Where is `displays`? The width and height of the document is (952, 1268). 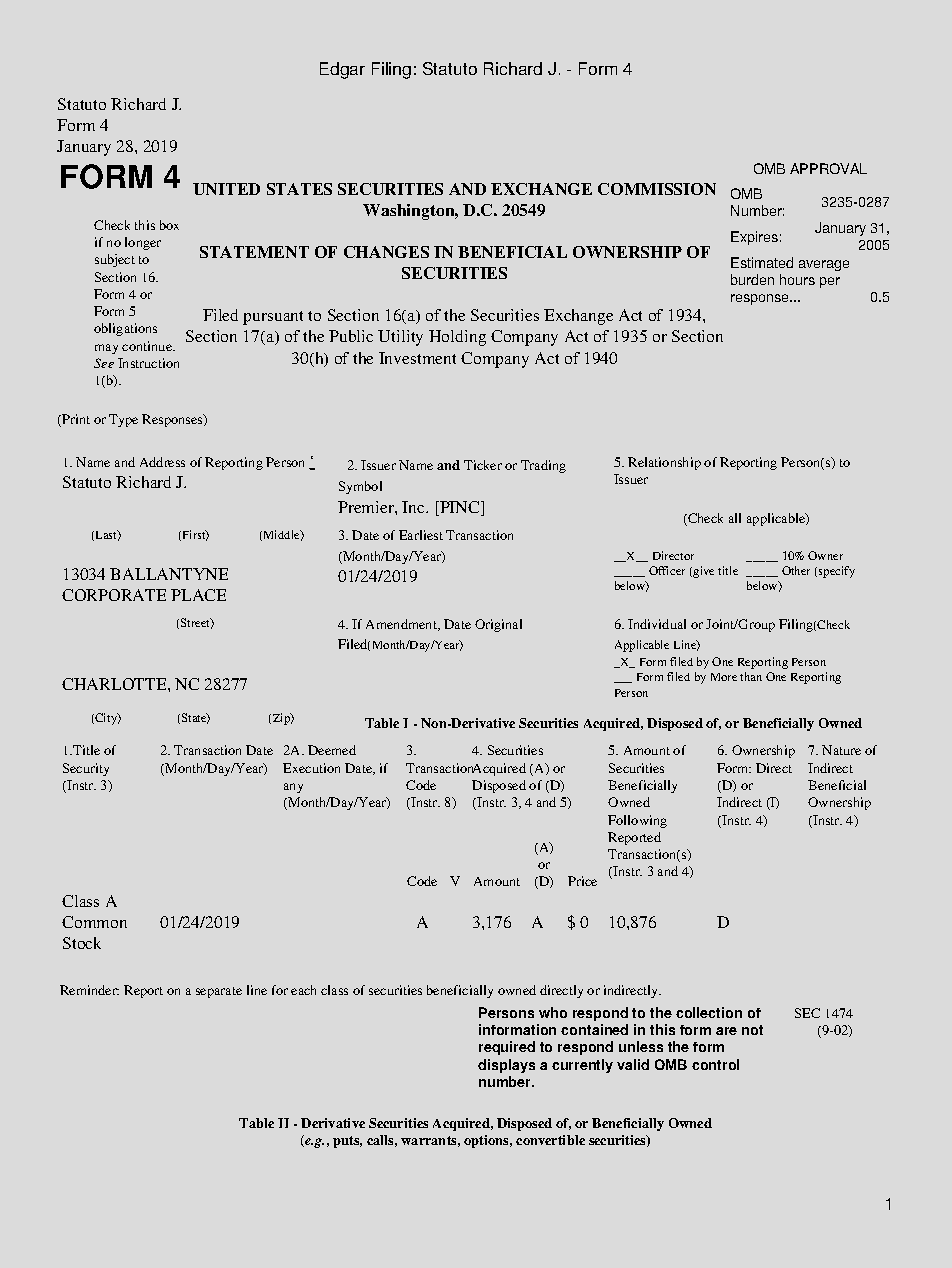
displays is located at coordinates (506, 1066).
